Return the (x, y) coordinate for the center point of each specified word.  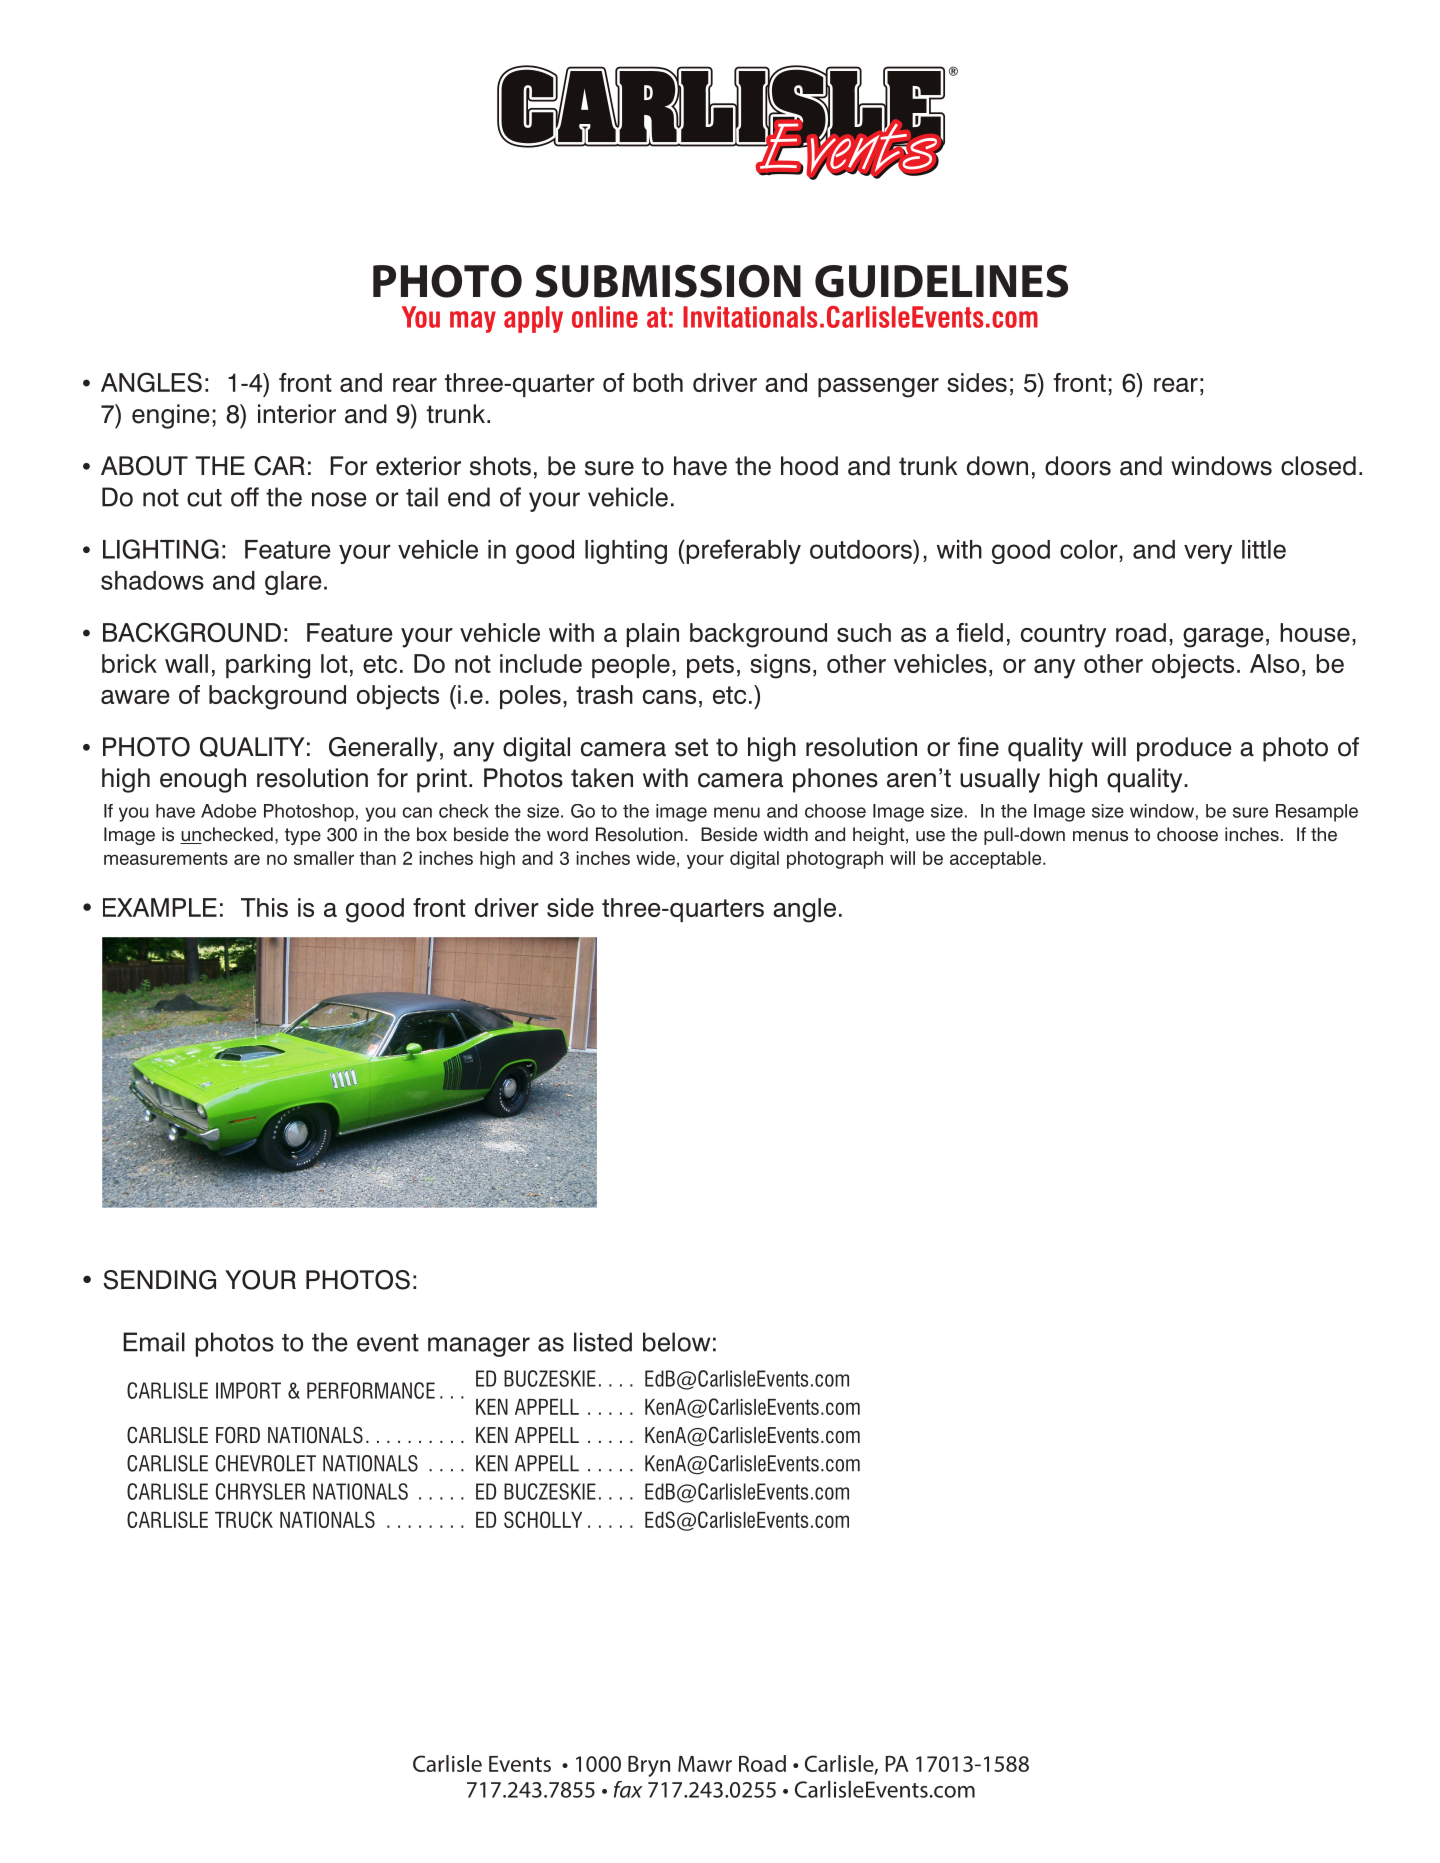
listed (603, 1342)
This (264, 907)
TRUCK (244, 1519)
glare (293, 583)
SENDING (159, 1280)
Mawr (705, 1764)
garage (1223, 638)
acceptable (997, 860)
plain (653, 635)
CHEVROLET (266, 1463)
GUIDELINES (941, 281)
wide (655, 858)
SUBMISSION (668, 281)
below (676, 1342)
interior (297, 414)
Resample (1317, 813)
